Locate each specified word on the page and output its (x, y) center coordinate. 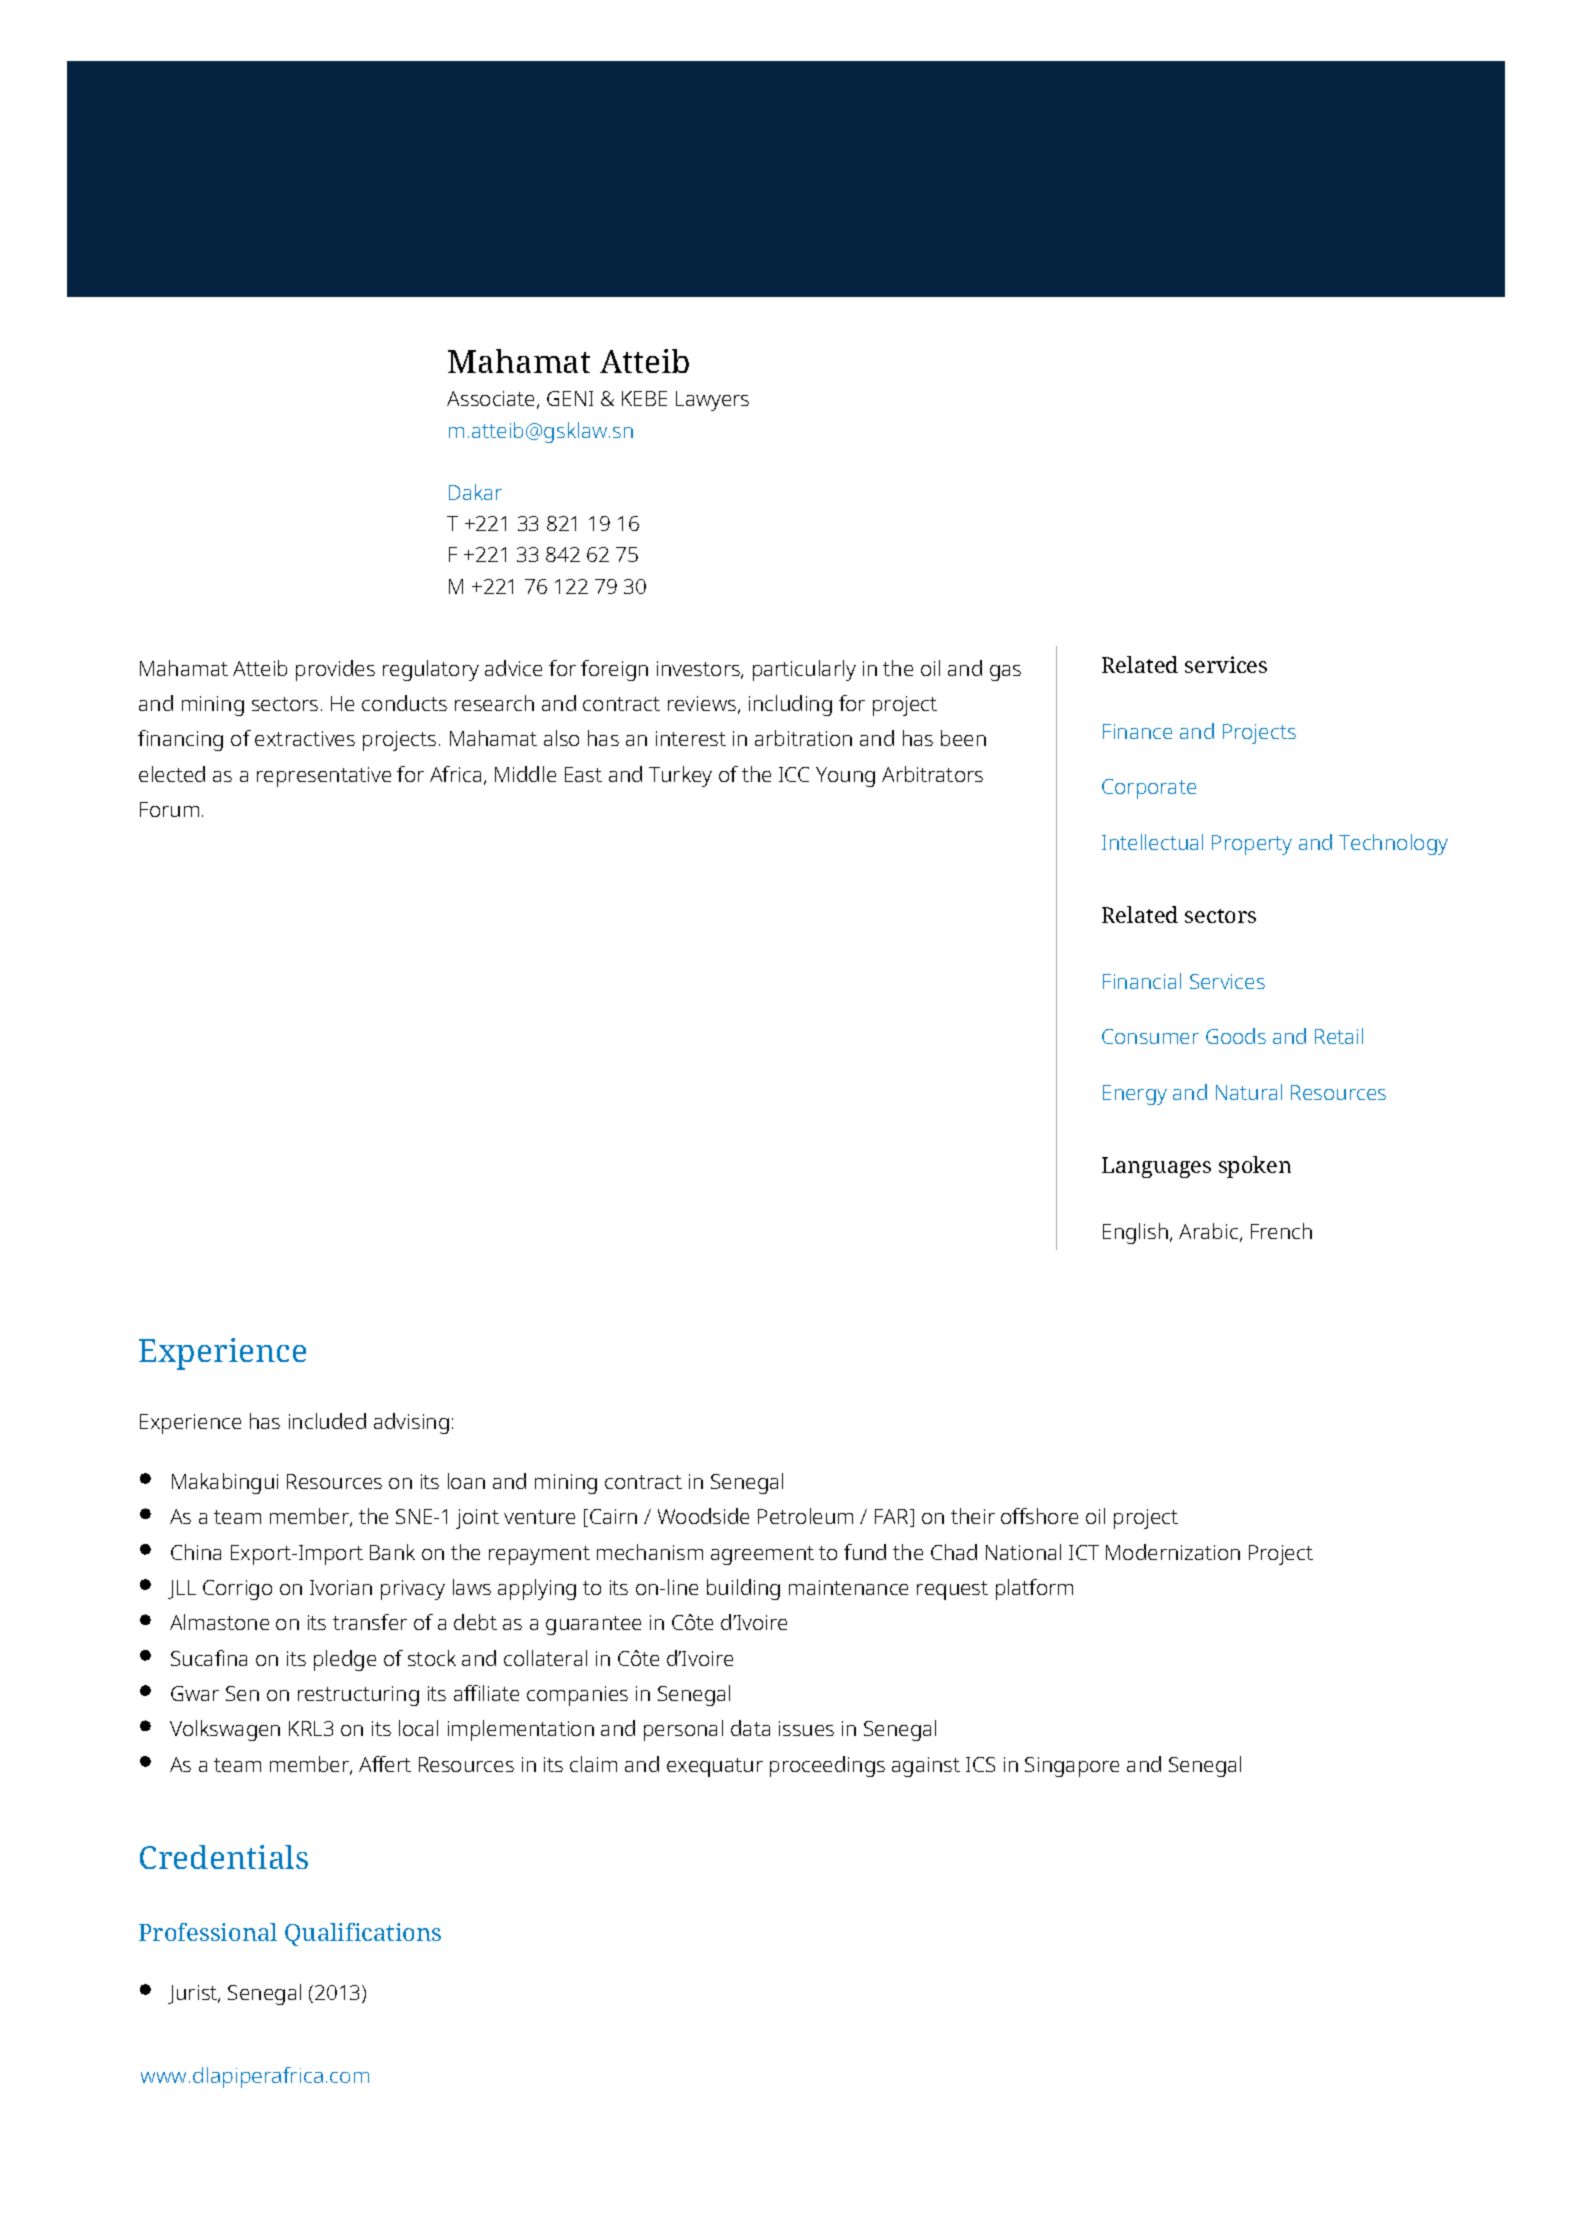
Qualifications (363, 1934)
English (1137, 1233)
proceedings (827, 1766)
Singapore (1072, 1767)
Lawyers (712, 401)
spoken (1255, 1167)
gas (1005, 673)
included (327, 1421)
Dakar (475, 492)
